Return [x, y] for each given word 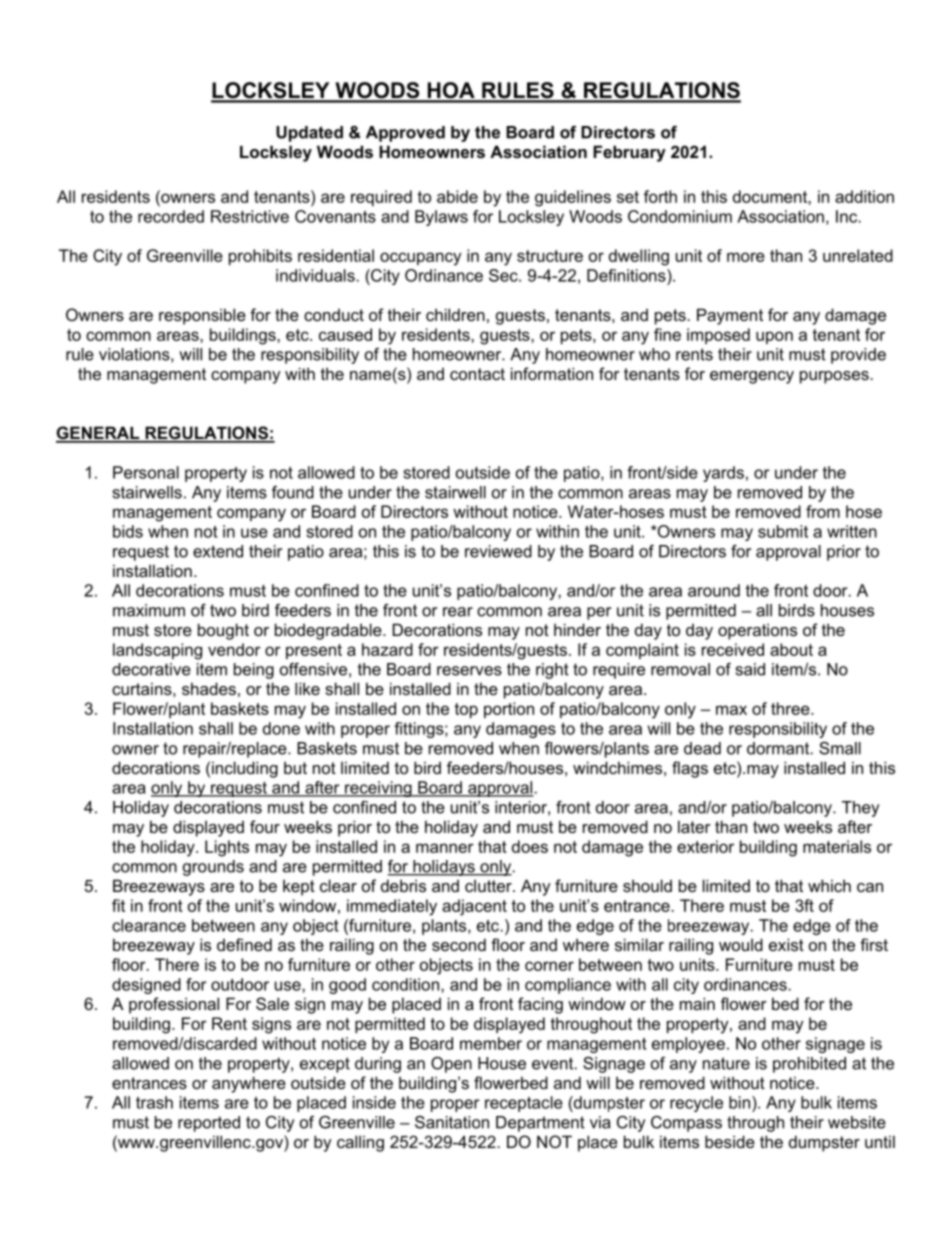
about [791, 649]
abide [457, 196]
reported [209, 1124]
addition [864, 196]
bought [223, 631]
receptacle [524, 1104]
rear [458, 612]
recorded [171, 216]
